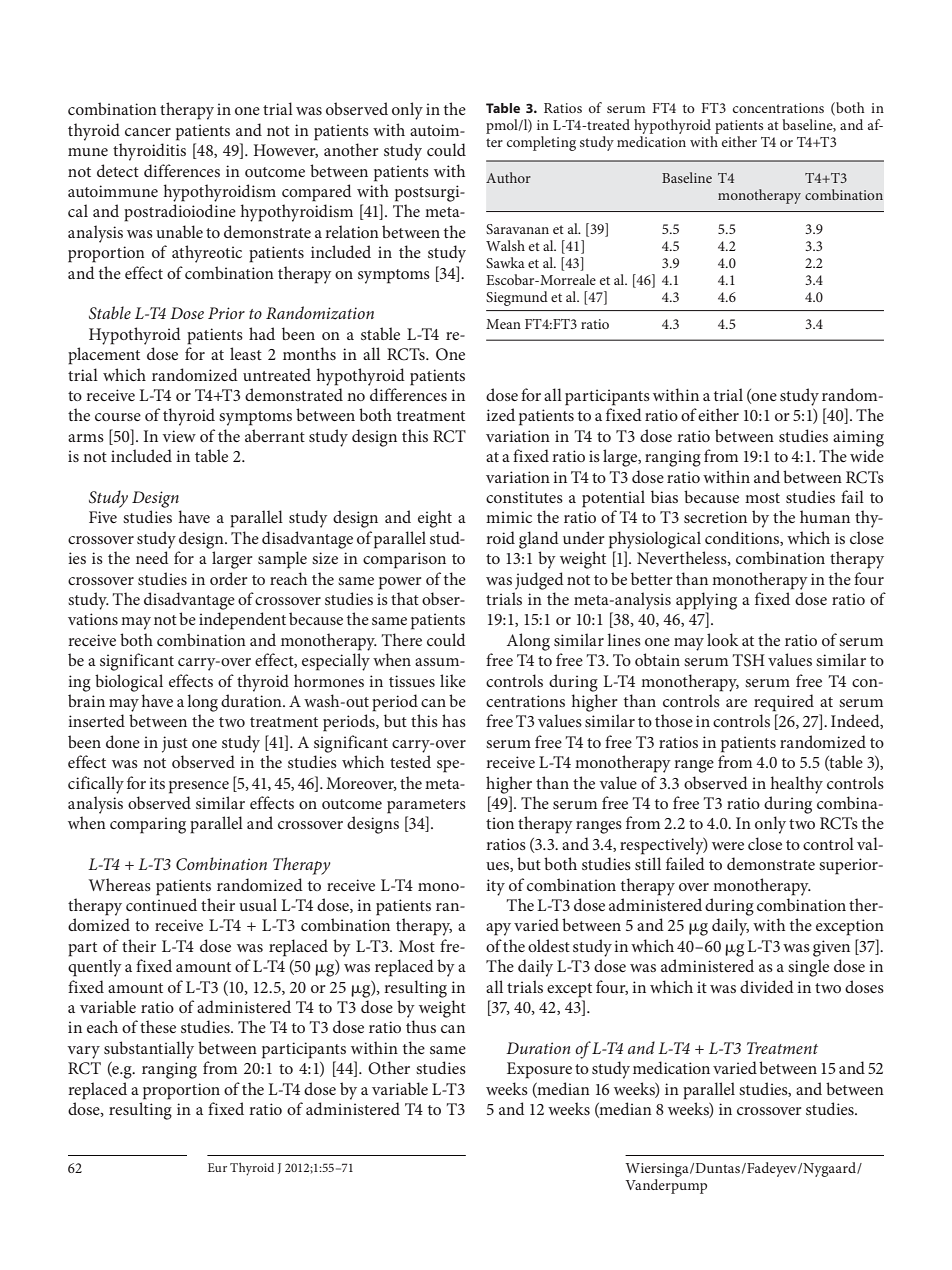 The width and height of the screenshot is (952, 1270). Describe the element at coordinates (120, 884) in the screenshot. I see `Whereas` at that location.
